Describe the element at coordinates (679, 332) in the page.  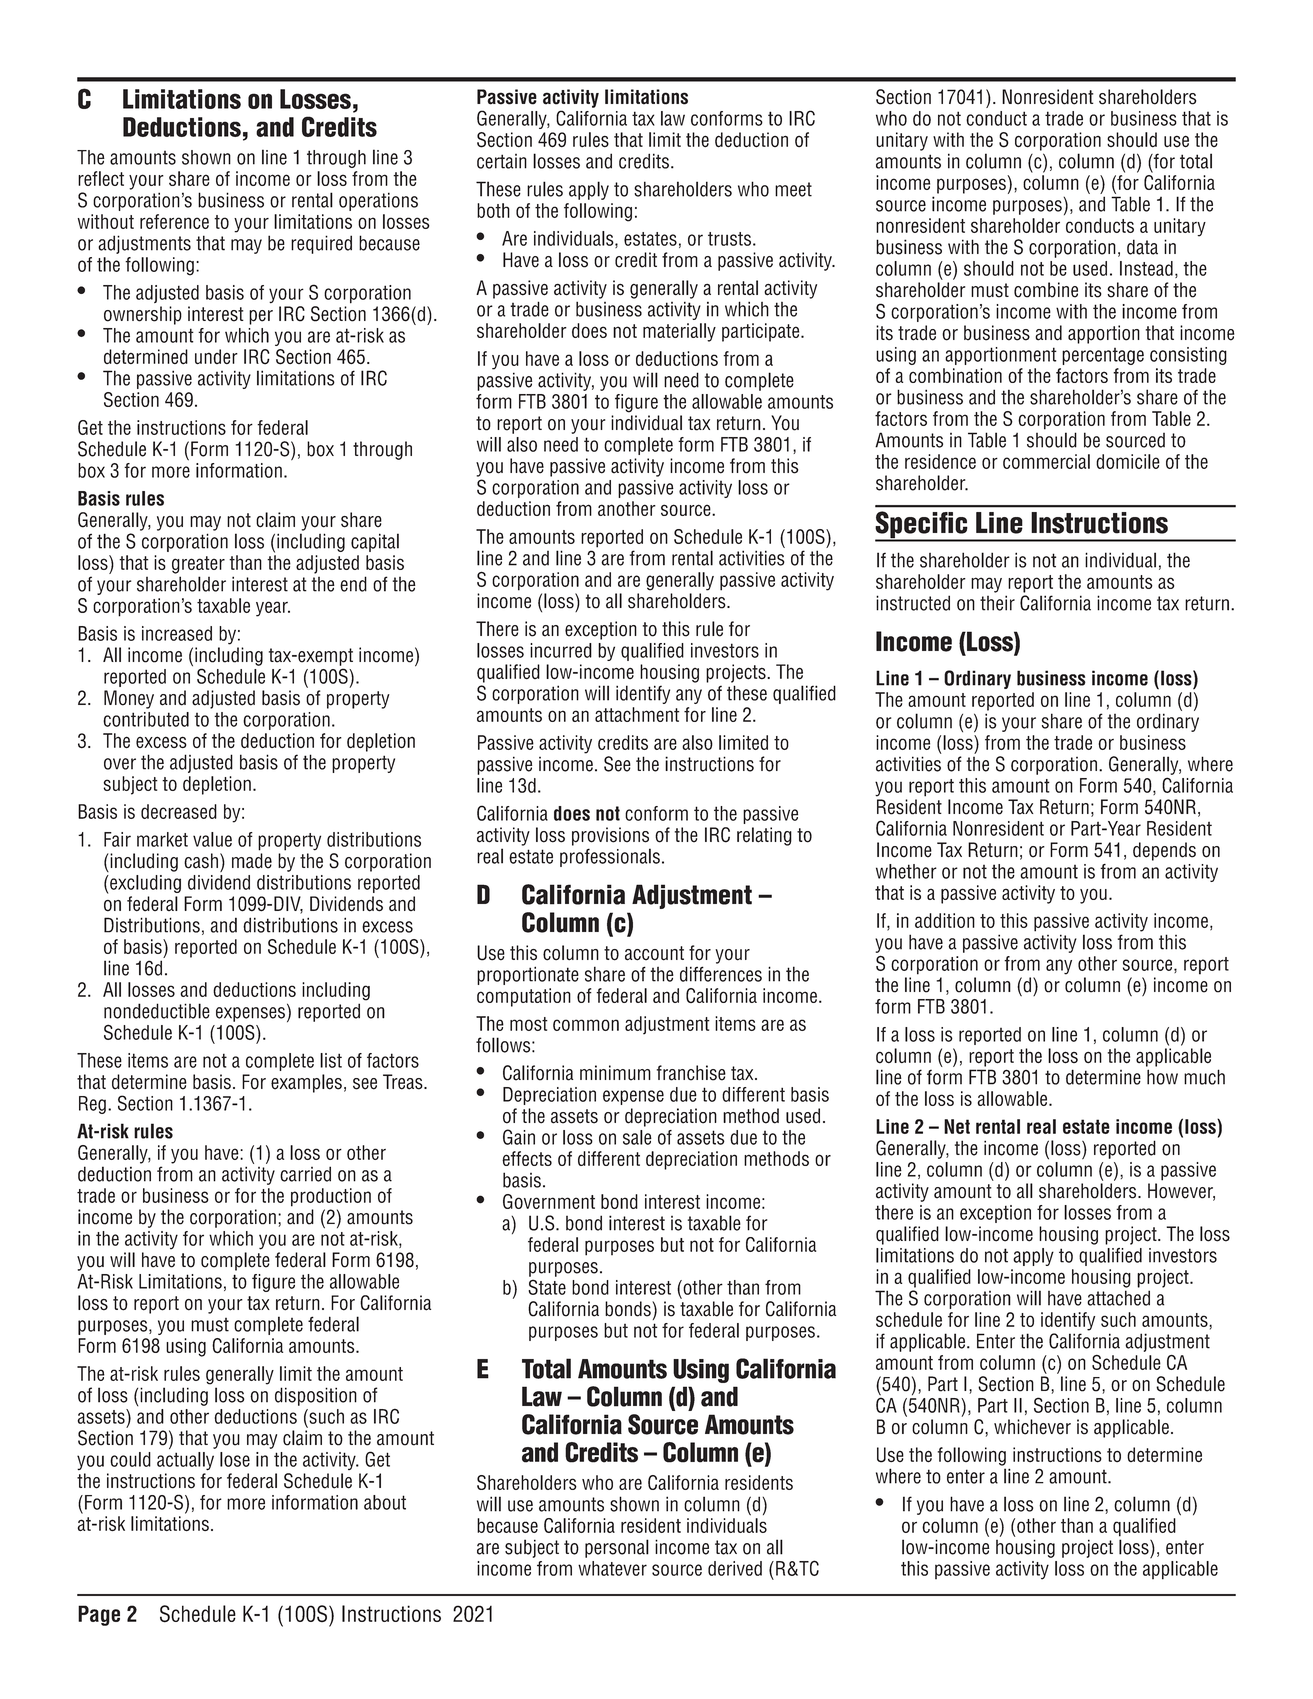
I see `materially` at that location.
